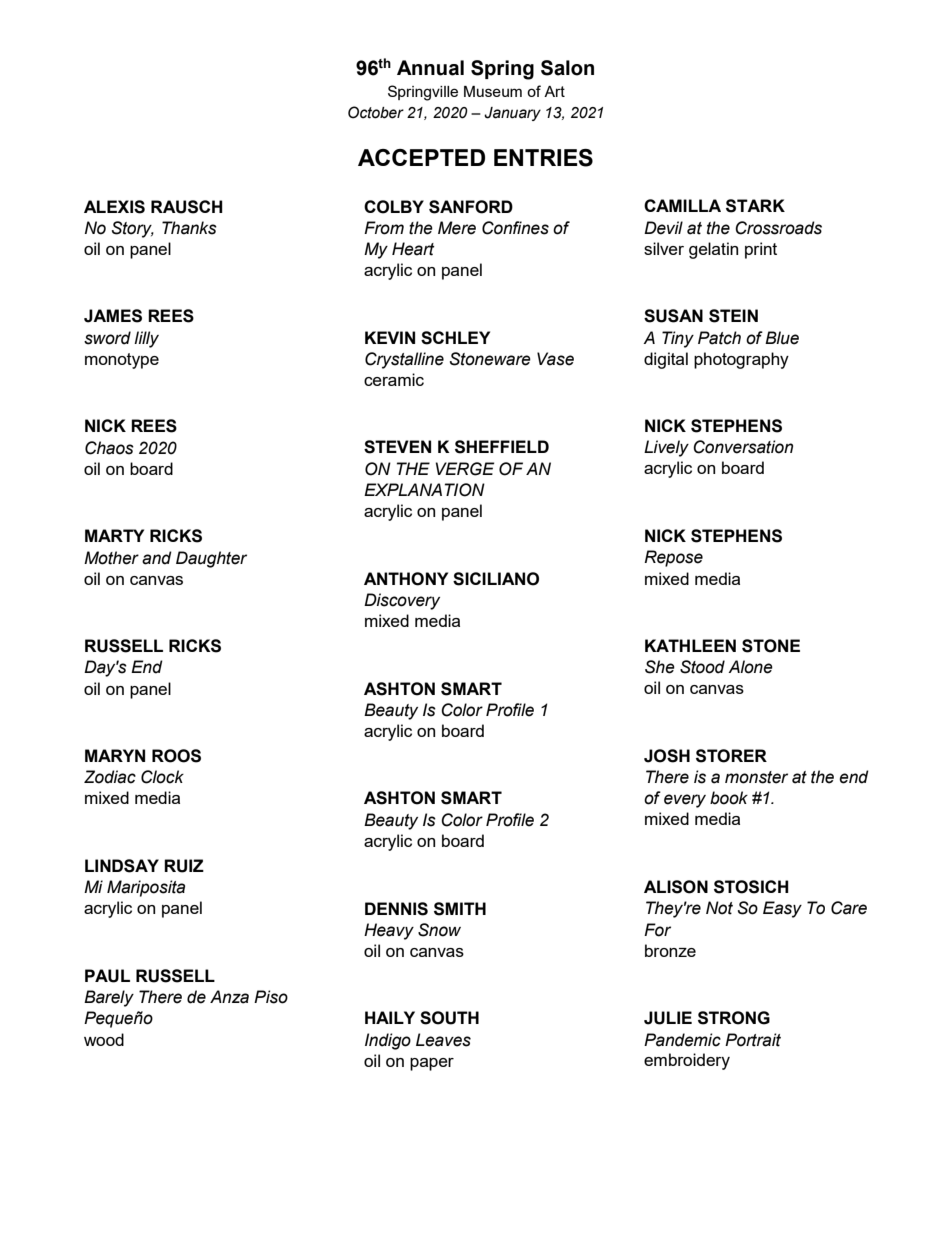  What do you see at coordinates (493, 91) in the screenshot?
I see `Museum` at bounding box center [493, 91].
